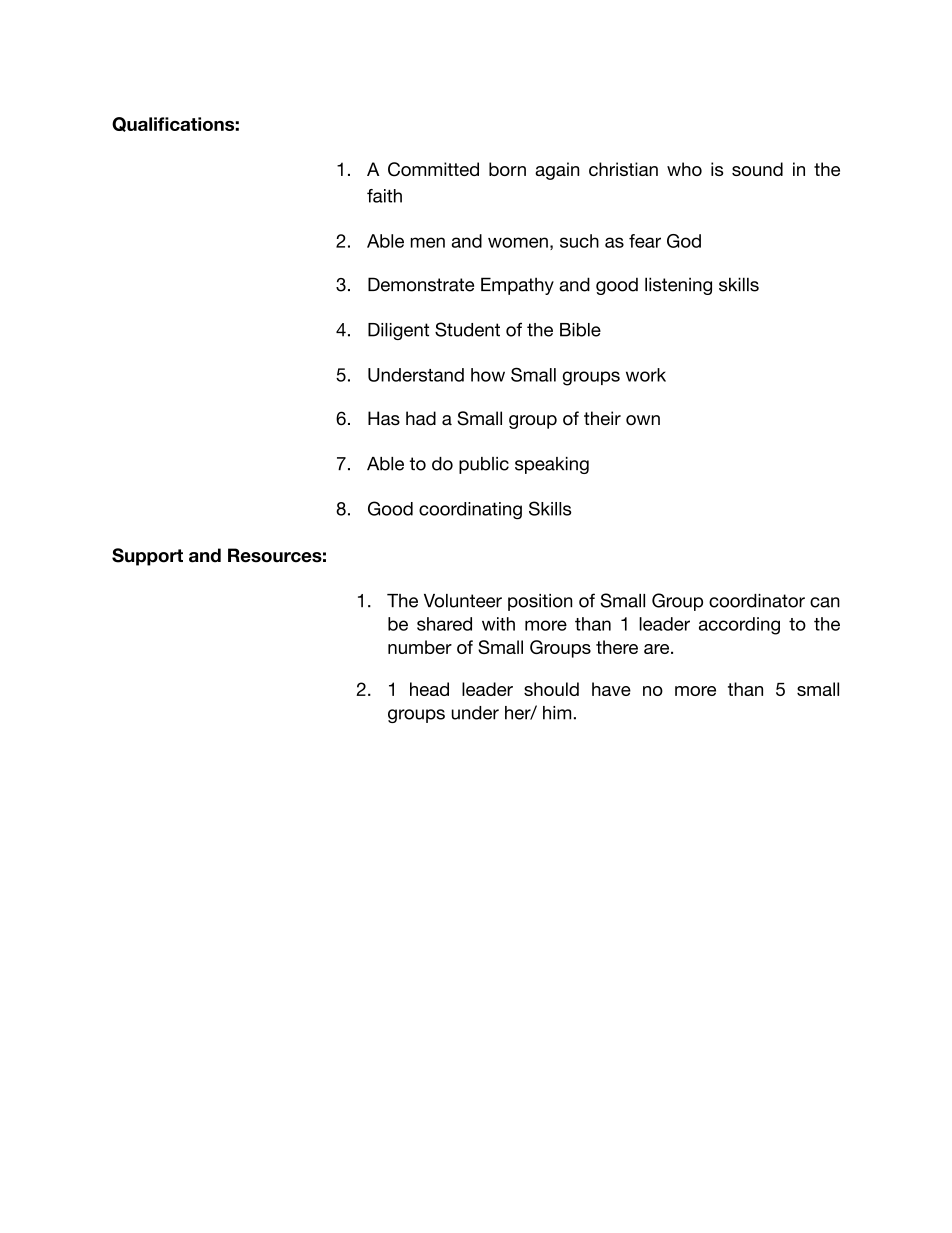 The width and height of the screenshot is (952, 1233). I want to click on Has, so click(384, 418).
